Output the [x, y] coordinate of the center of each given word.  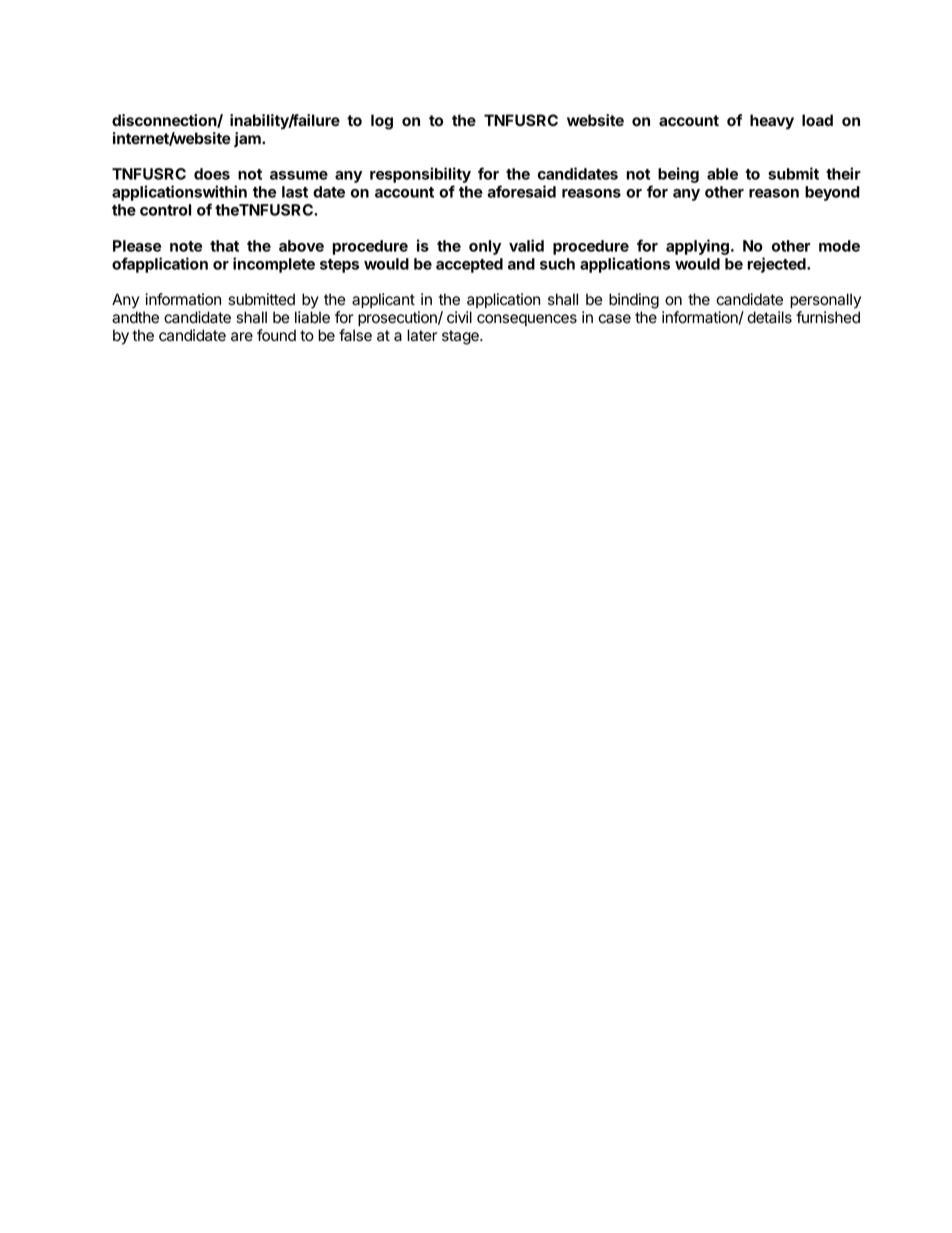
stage [461, 337]
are [242, 337]
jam [248, 139]
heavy [772, 122]
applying [697, 247]
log [382, 122]
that [224, 246]
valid [526, 245]
